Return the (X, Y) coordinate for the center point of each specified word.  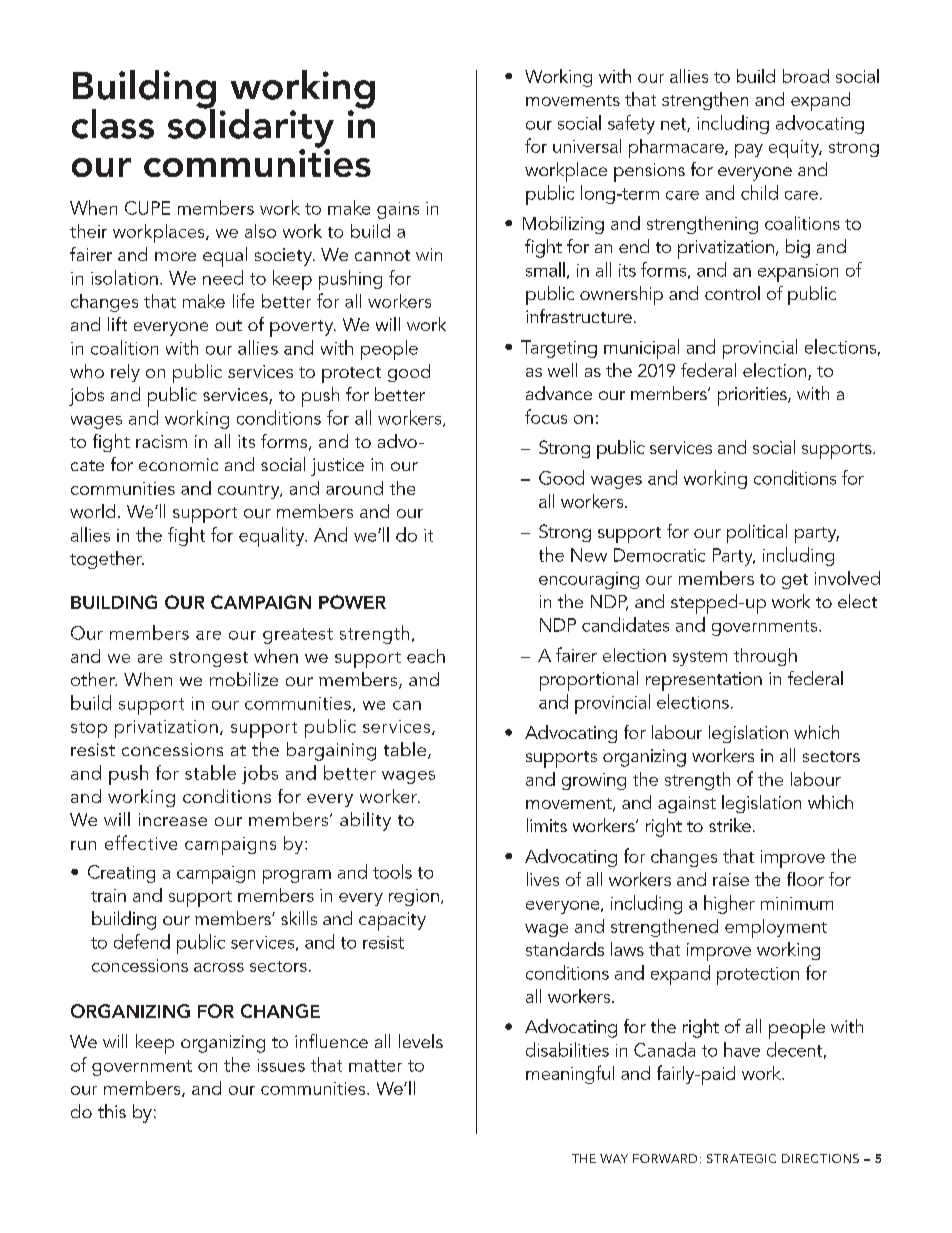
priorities (753, 396)
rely (125, 373)
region (414, 897)
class (113, 124)
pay (749, 151)
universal (587, 146)
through (765, 657)
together (107, 560)
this (112, 1111)
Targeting (559, 349)
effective (141, 842)
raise (731, 879)
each (426, 656)
